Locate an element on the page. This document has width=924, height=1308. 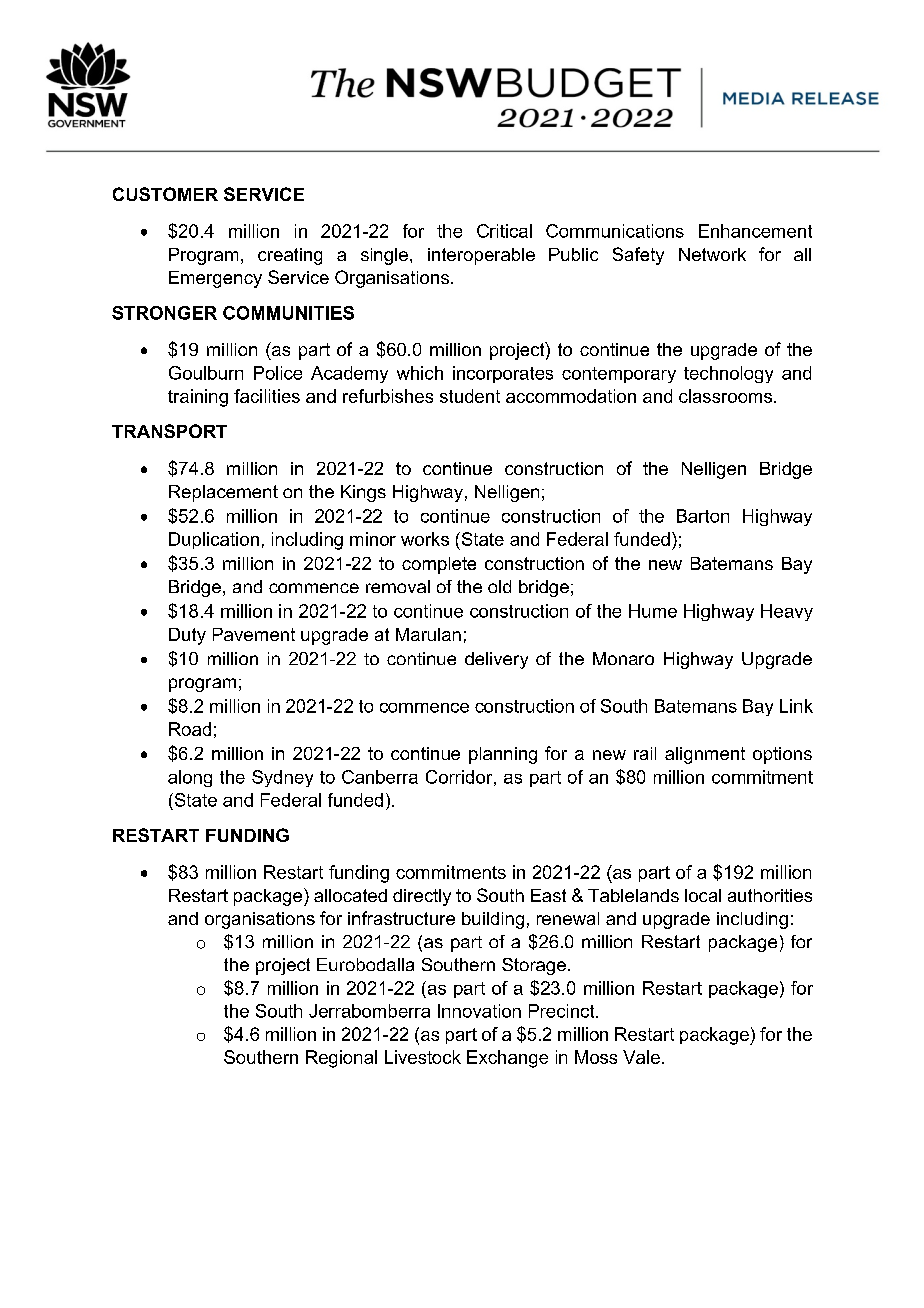
Regional is located at coordinates (341, 1059).
